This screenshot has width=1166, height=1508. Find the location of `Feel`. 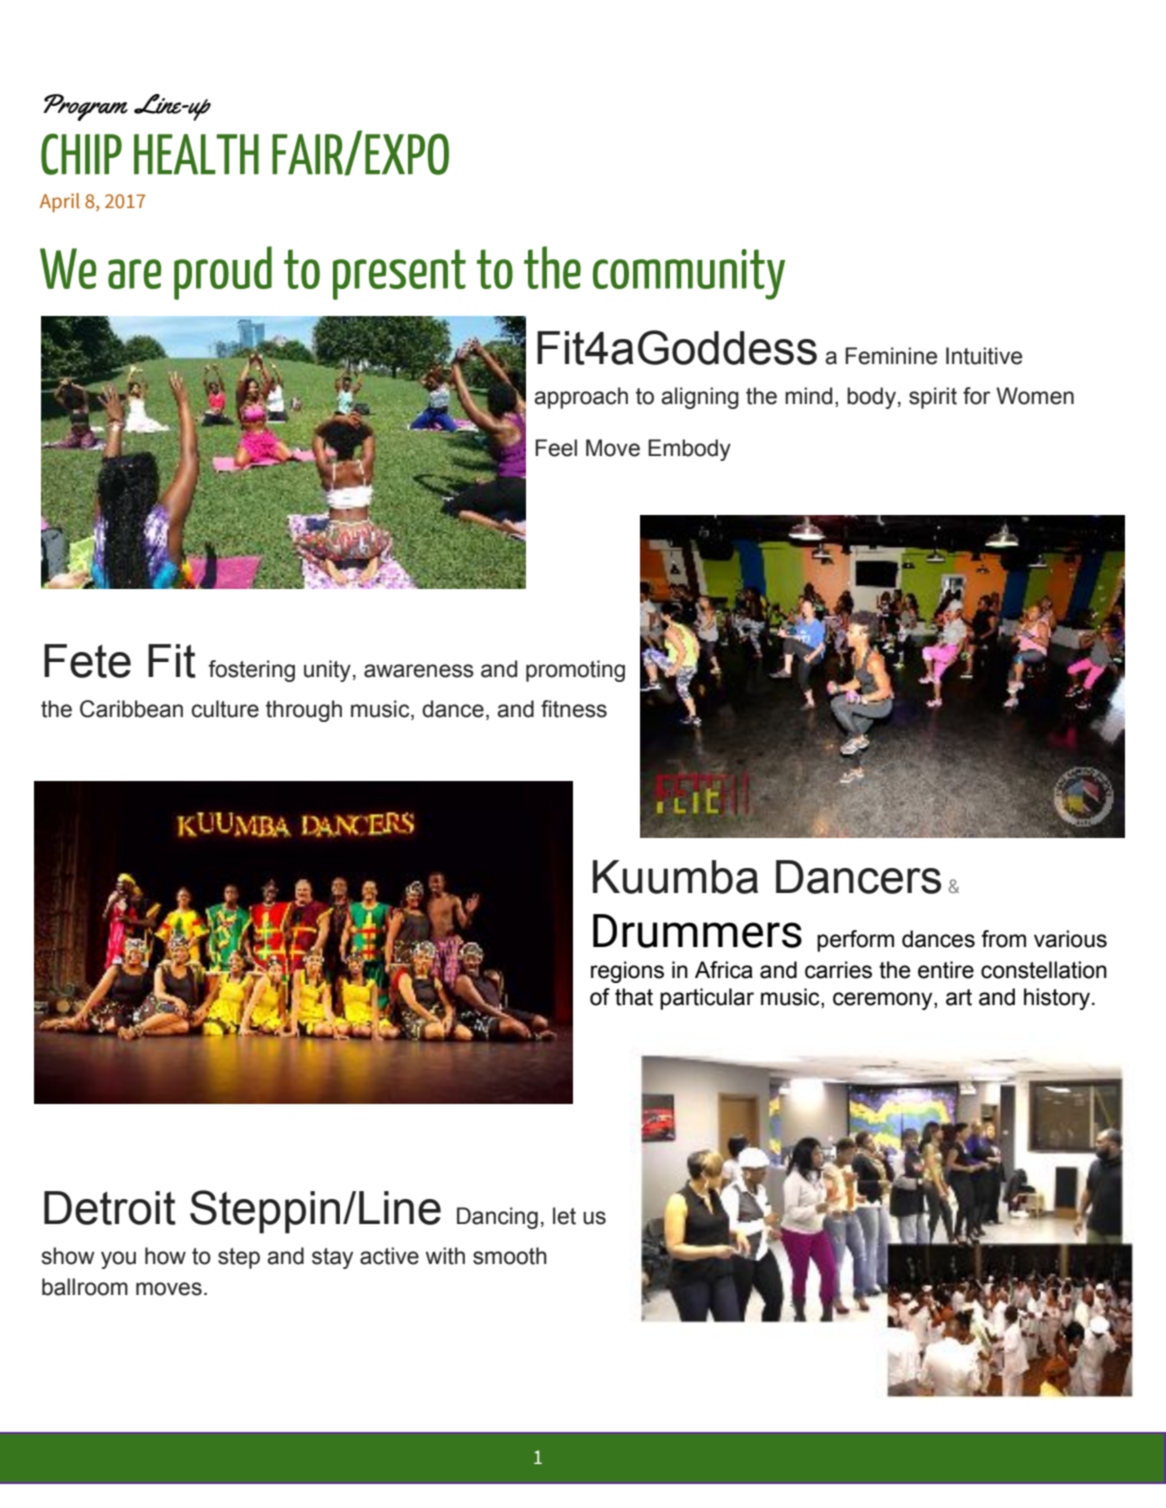

Feel is located at coordinates (556, 448).
